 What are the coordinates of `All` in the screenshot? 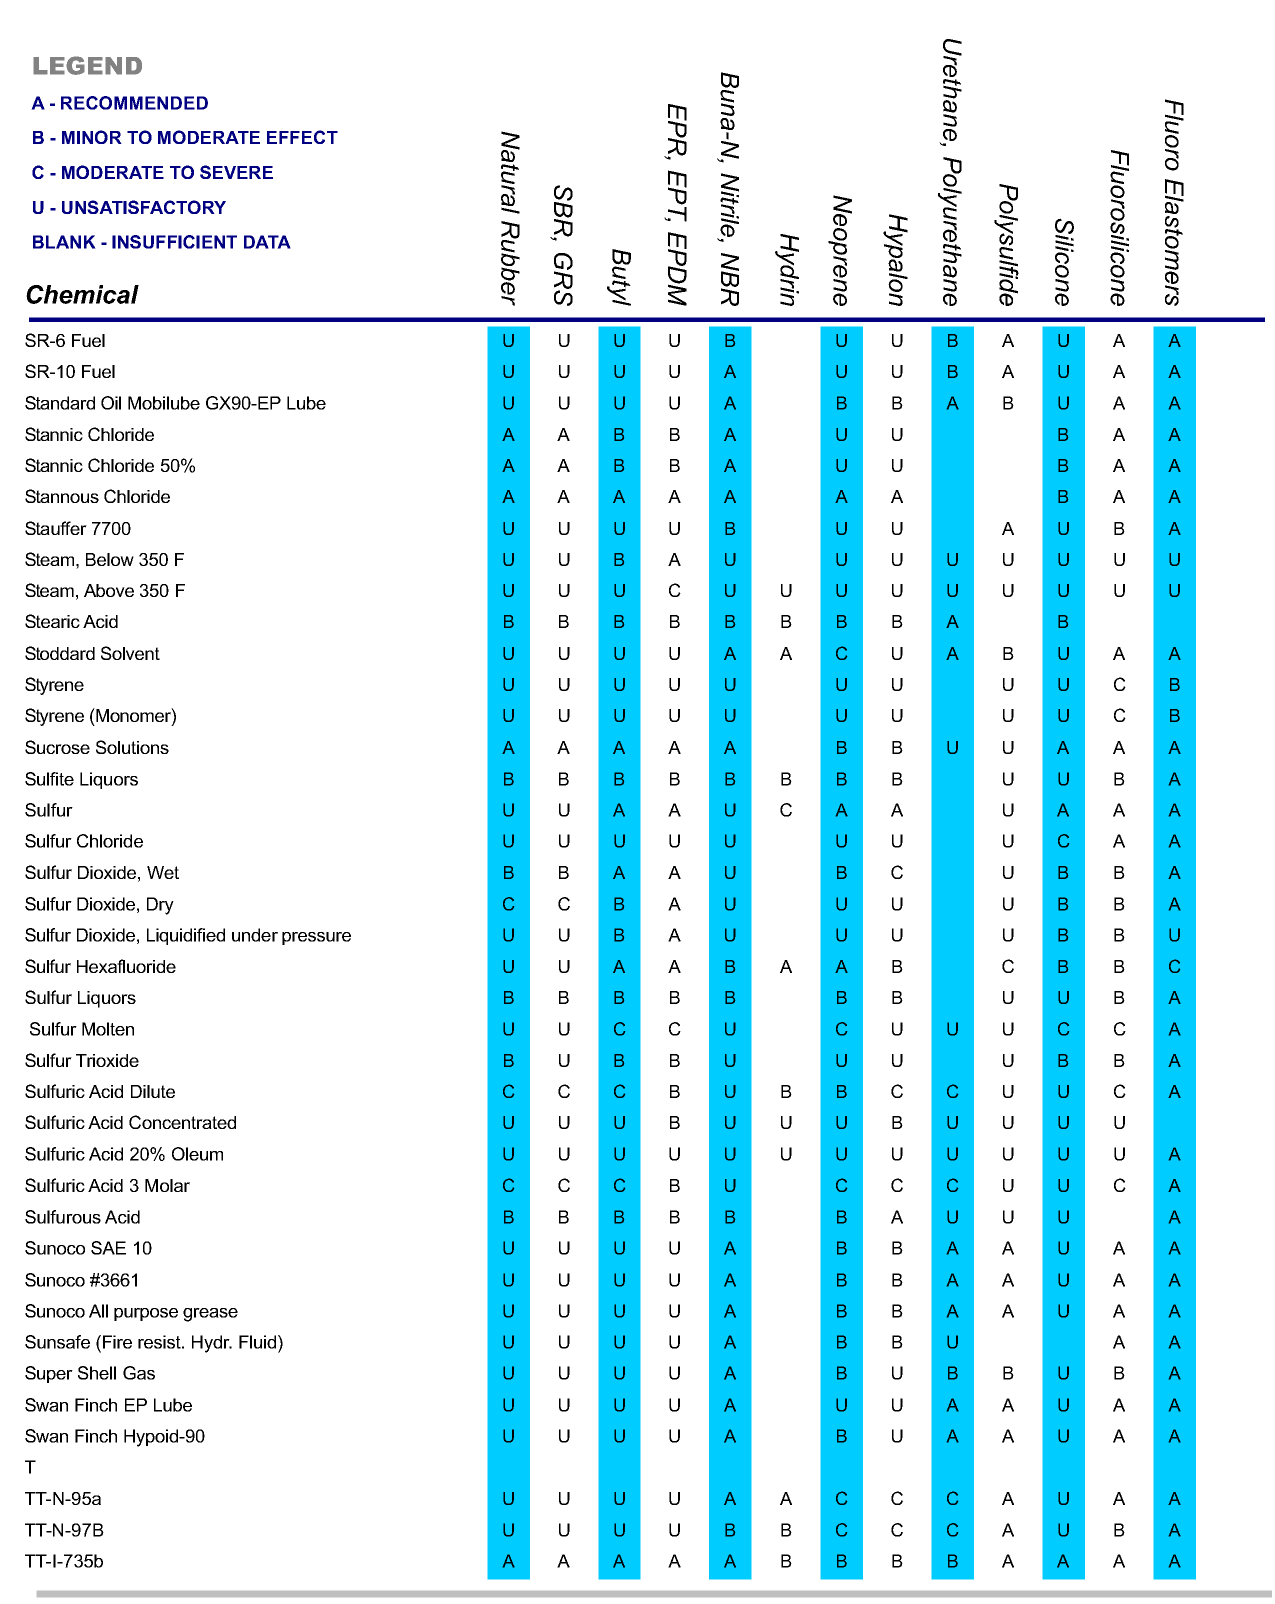 It's located at (98, 1311).
